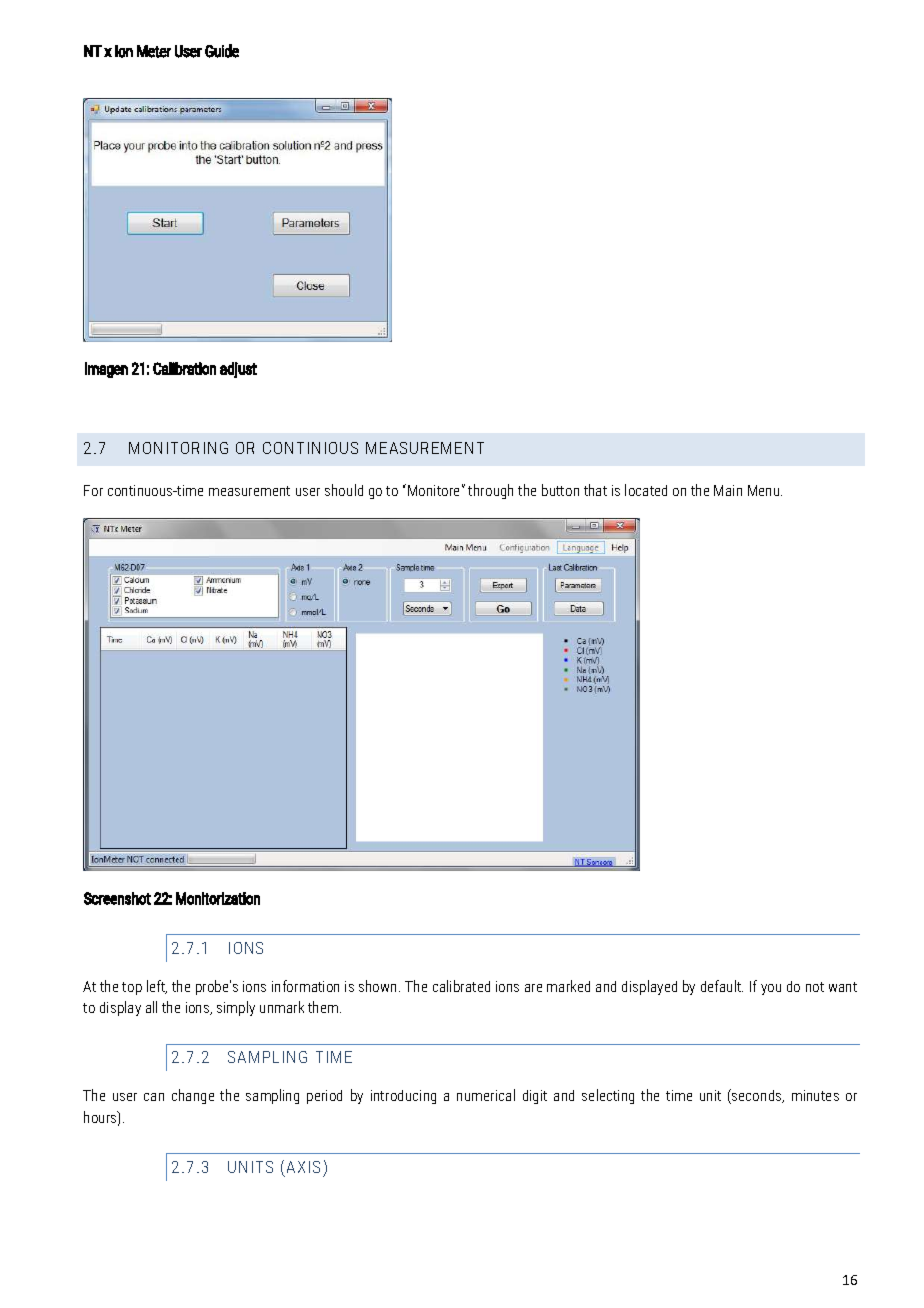 The width and height of the screenshot is (924, 1308). Describe the element at coordinates (222, 51) in the screenshot. I see `Guide` at that location.
